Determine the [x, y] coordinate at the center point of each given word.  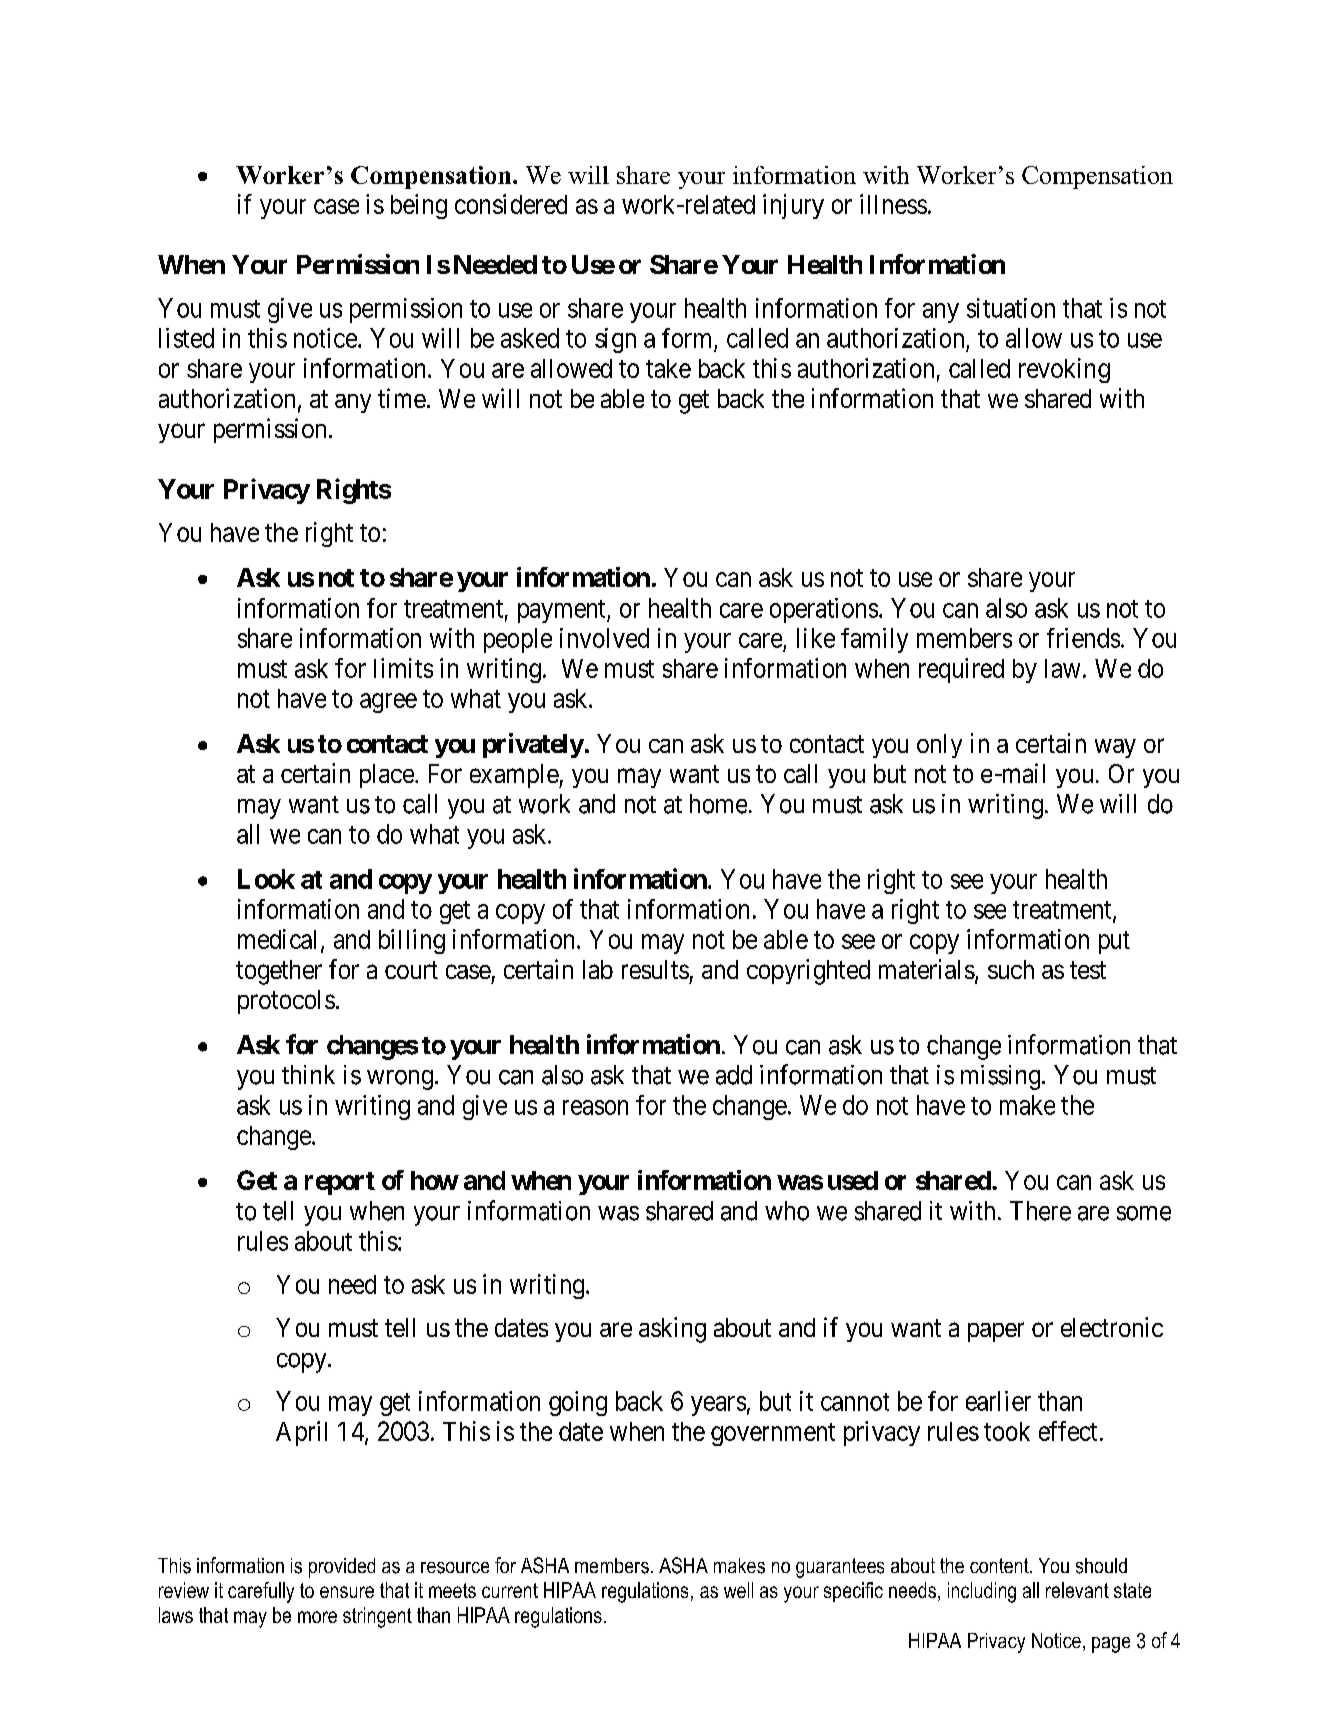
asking [672, 1330]
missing [1000, 1077]
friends [1083, 638]
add [734, 1075]
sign [615, 340]
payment [563, 611]
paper [996, 1332]
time [402, 398]
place [387, 776]
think [308, 1074]
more [317, 1617]
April [301, 1433]
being [419, 206]
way [1115, 748]
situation [1011, 308]
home [718, 804]
